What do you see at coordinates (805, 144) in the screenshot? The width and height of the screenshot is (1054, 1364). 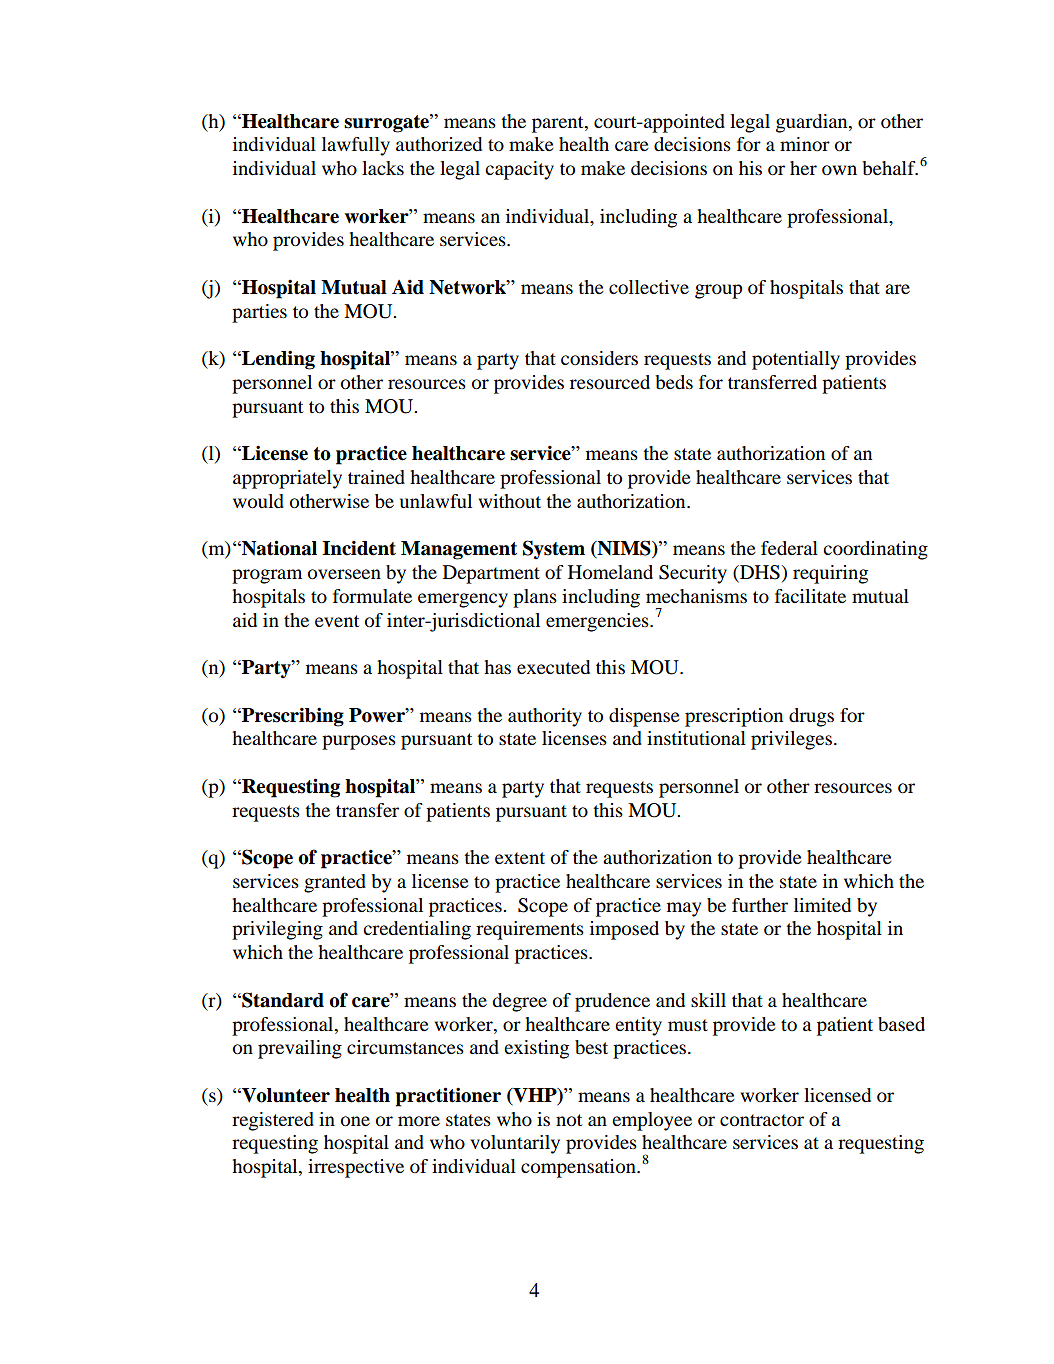 I see `minor` at bounding box center [805, 144].
